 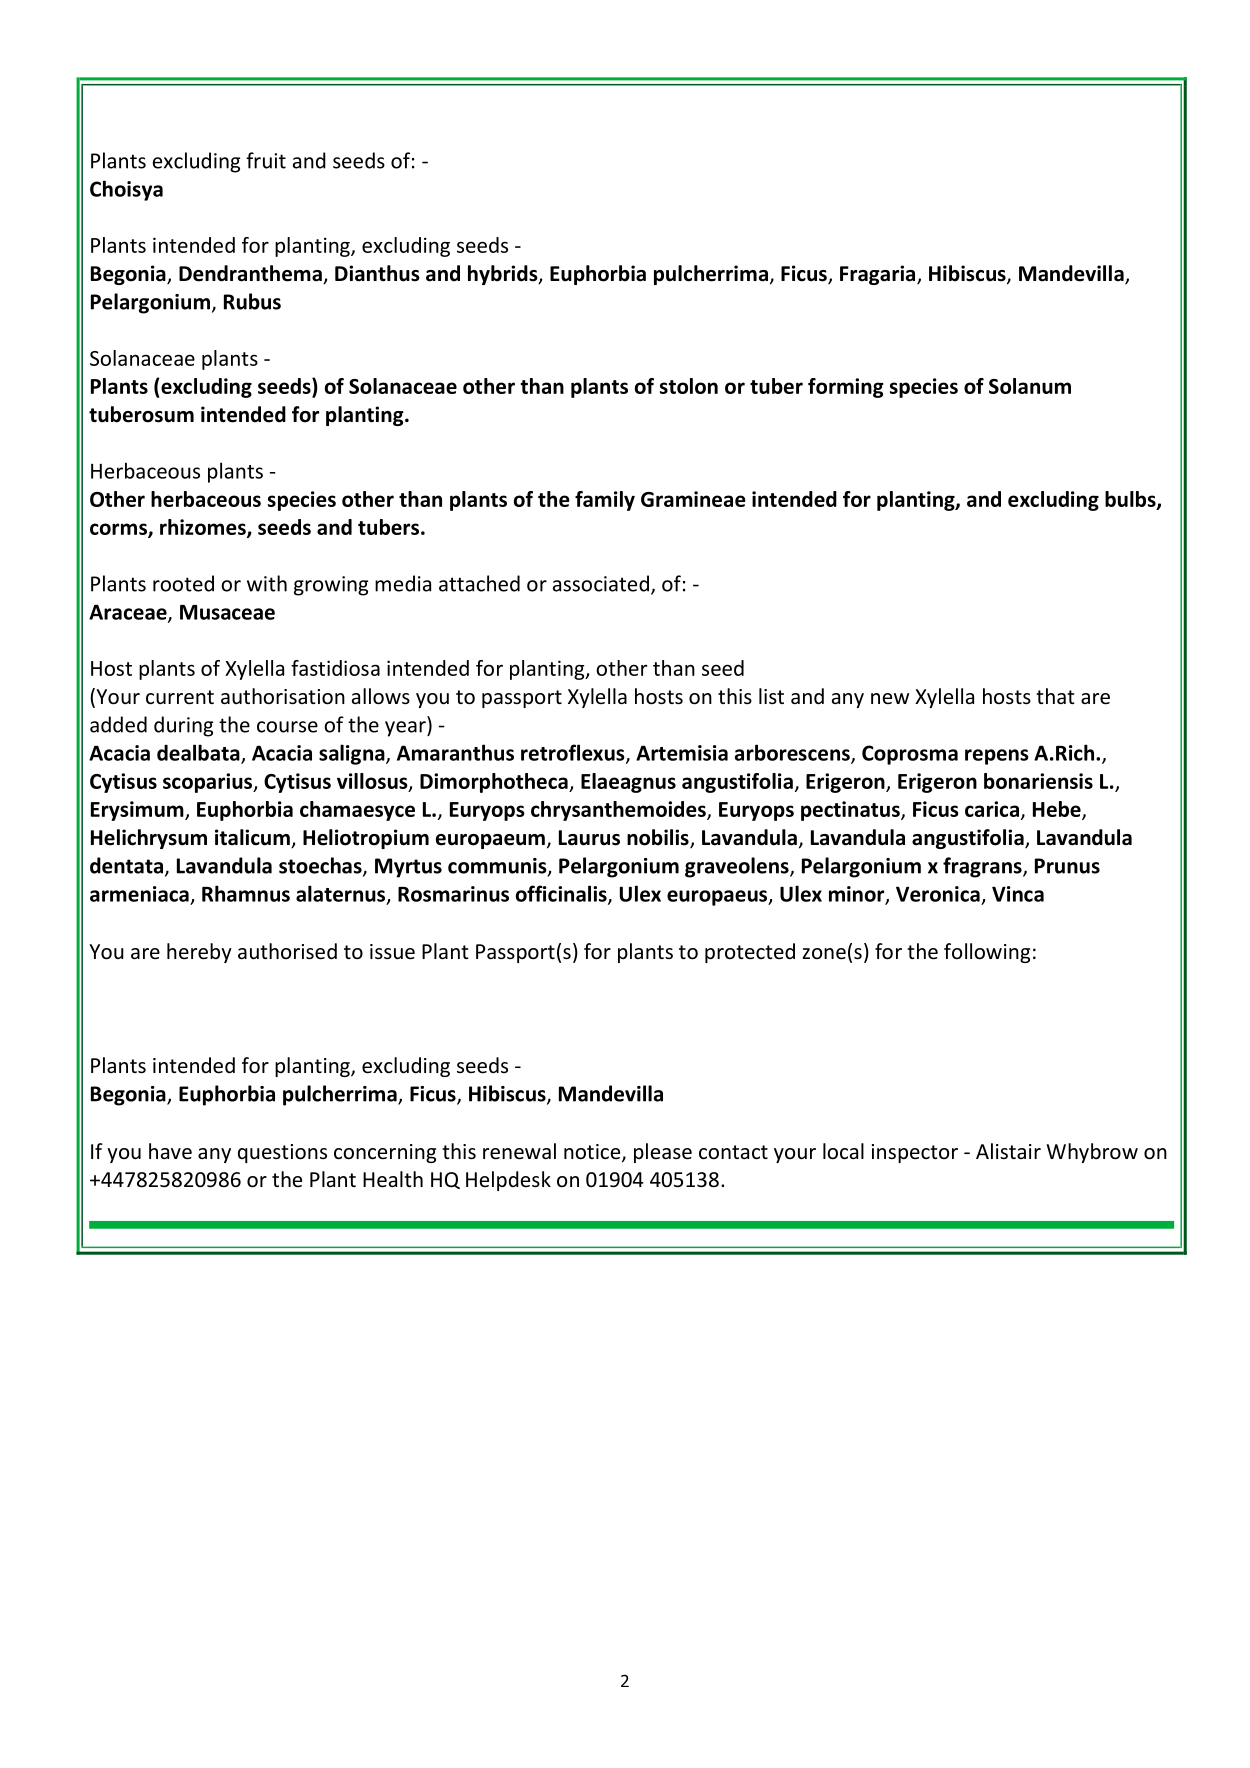 What do you see at coordinates (605, 501) in the image?
I see `family` at bounding box center [605, 501].
